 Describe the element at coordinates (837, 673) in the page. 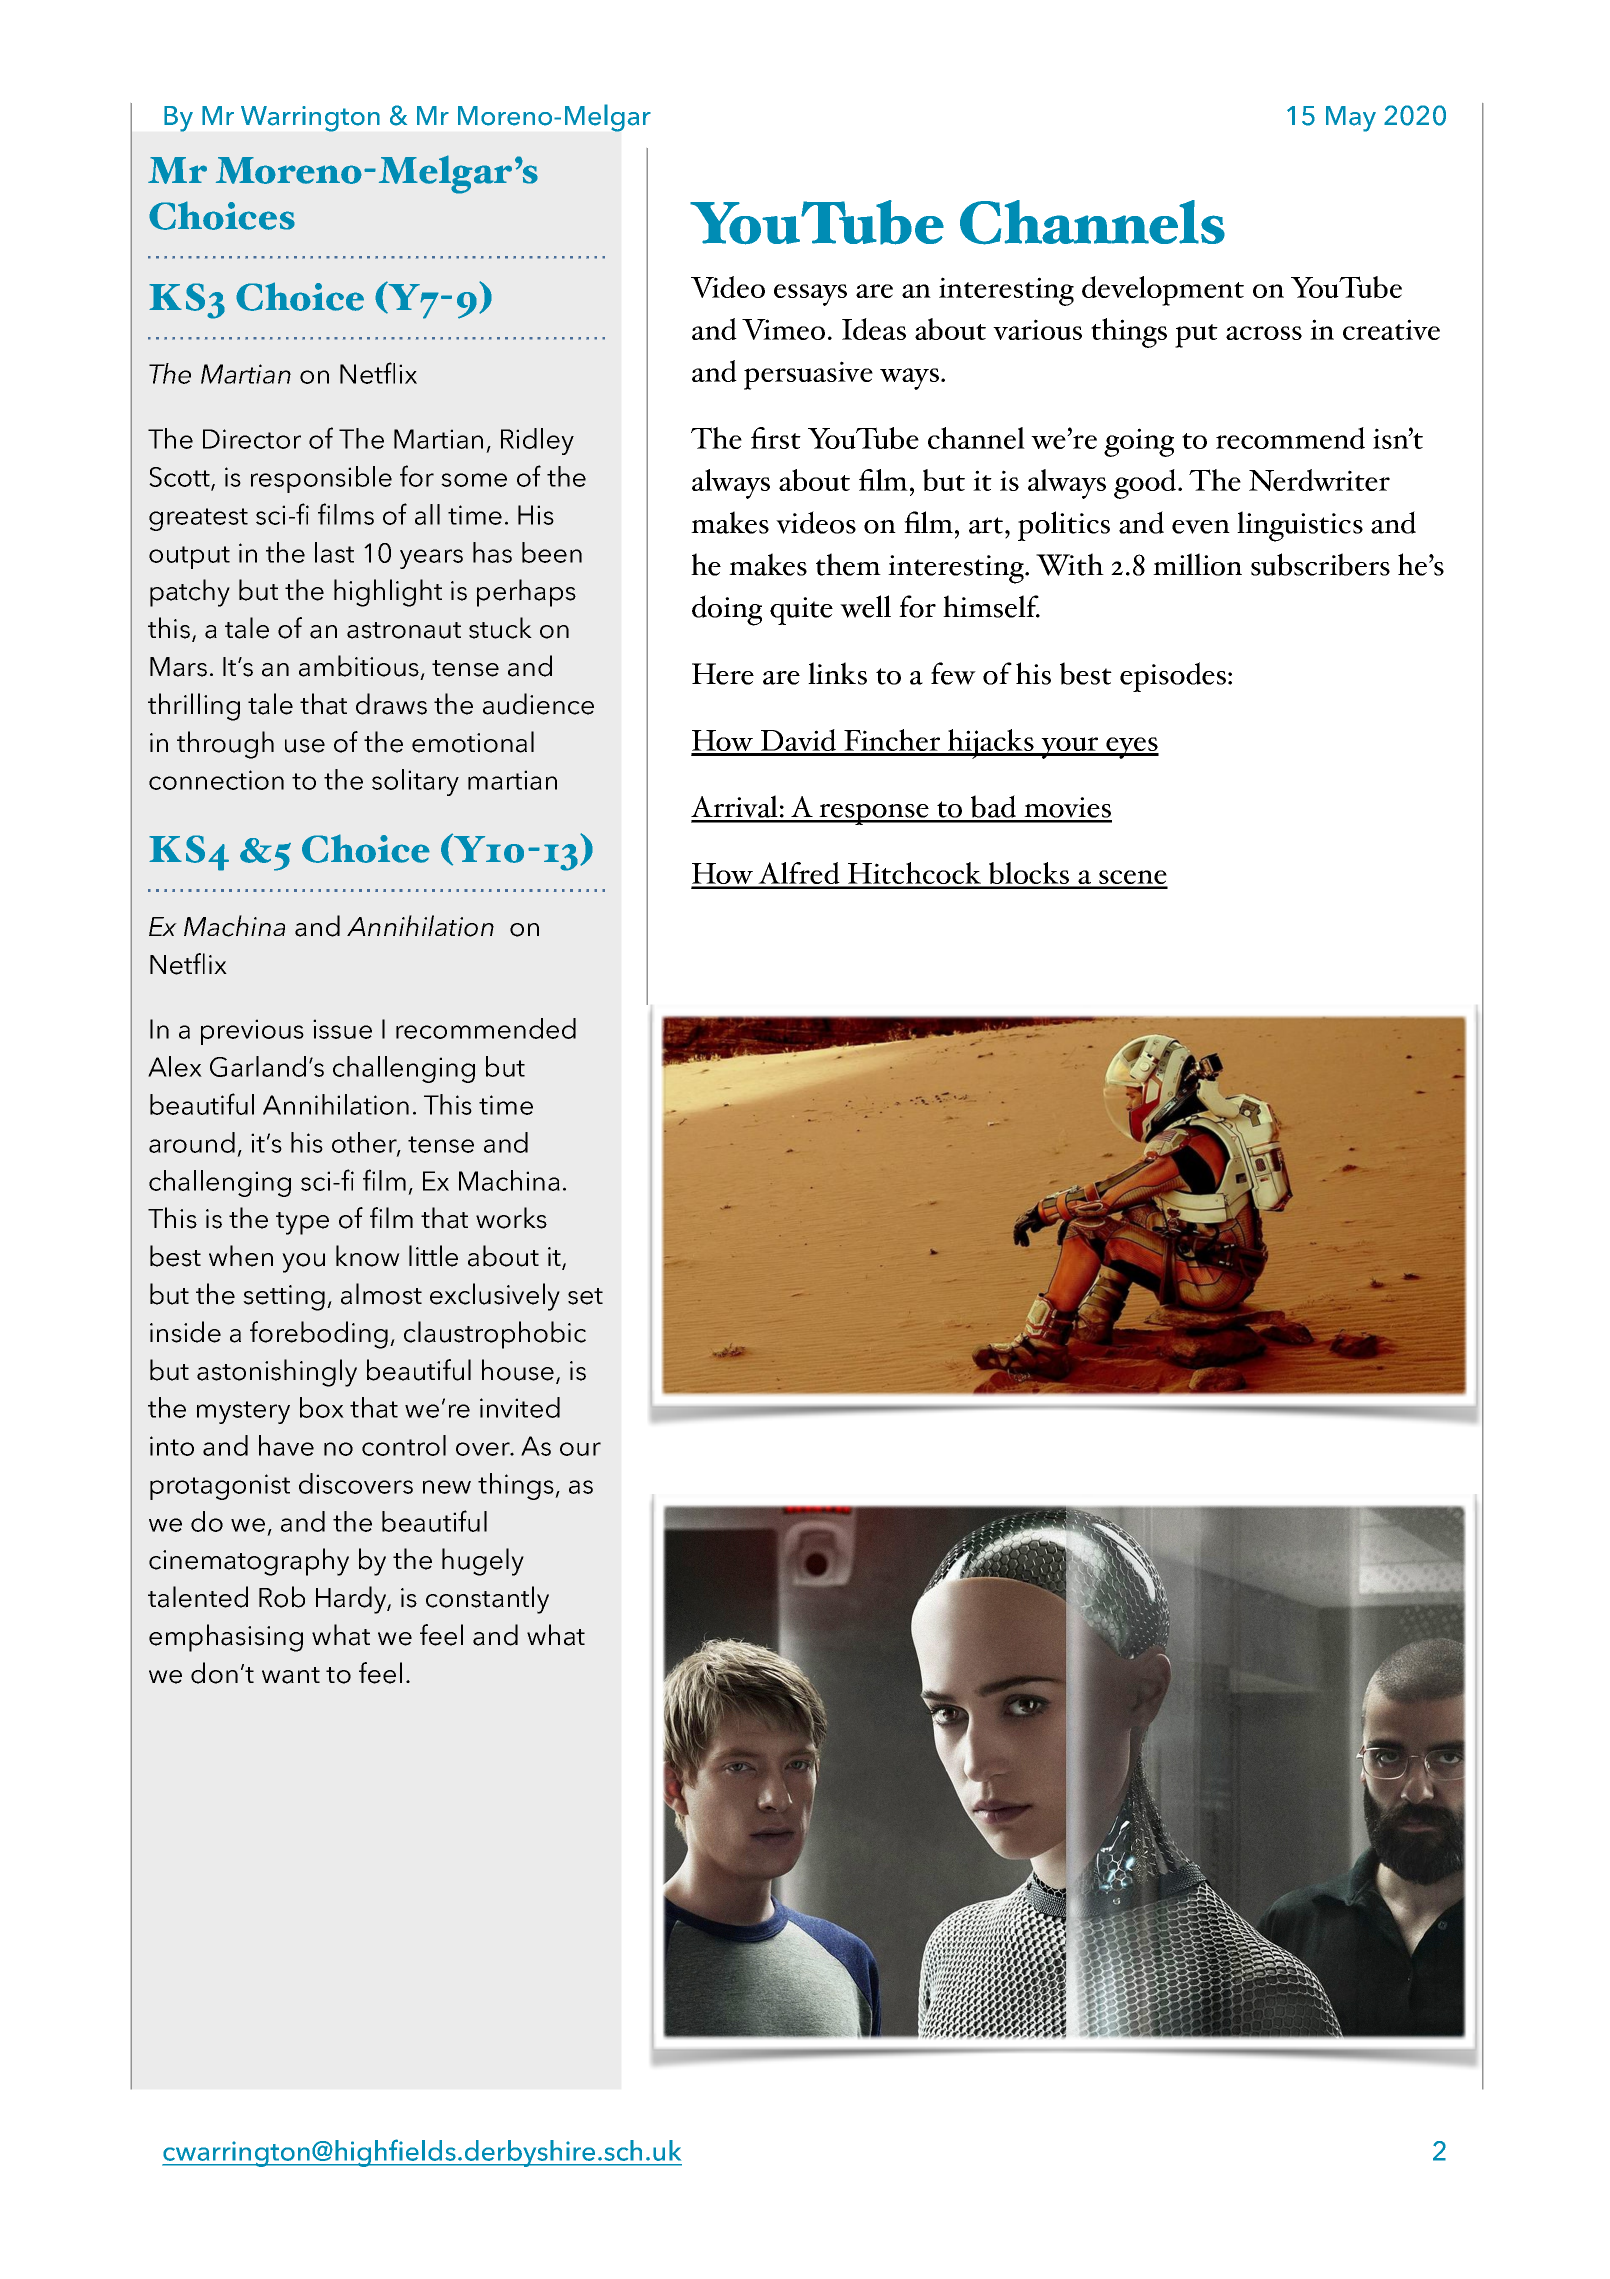

I see `links` at that location.
